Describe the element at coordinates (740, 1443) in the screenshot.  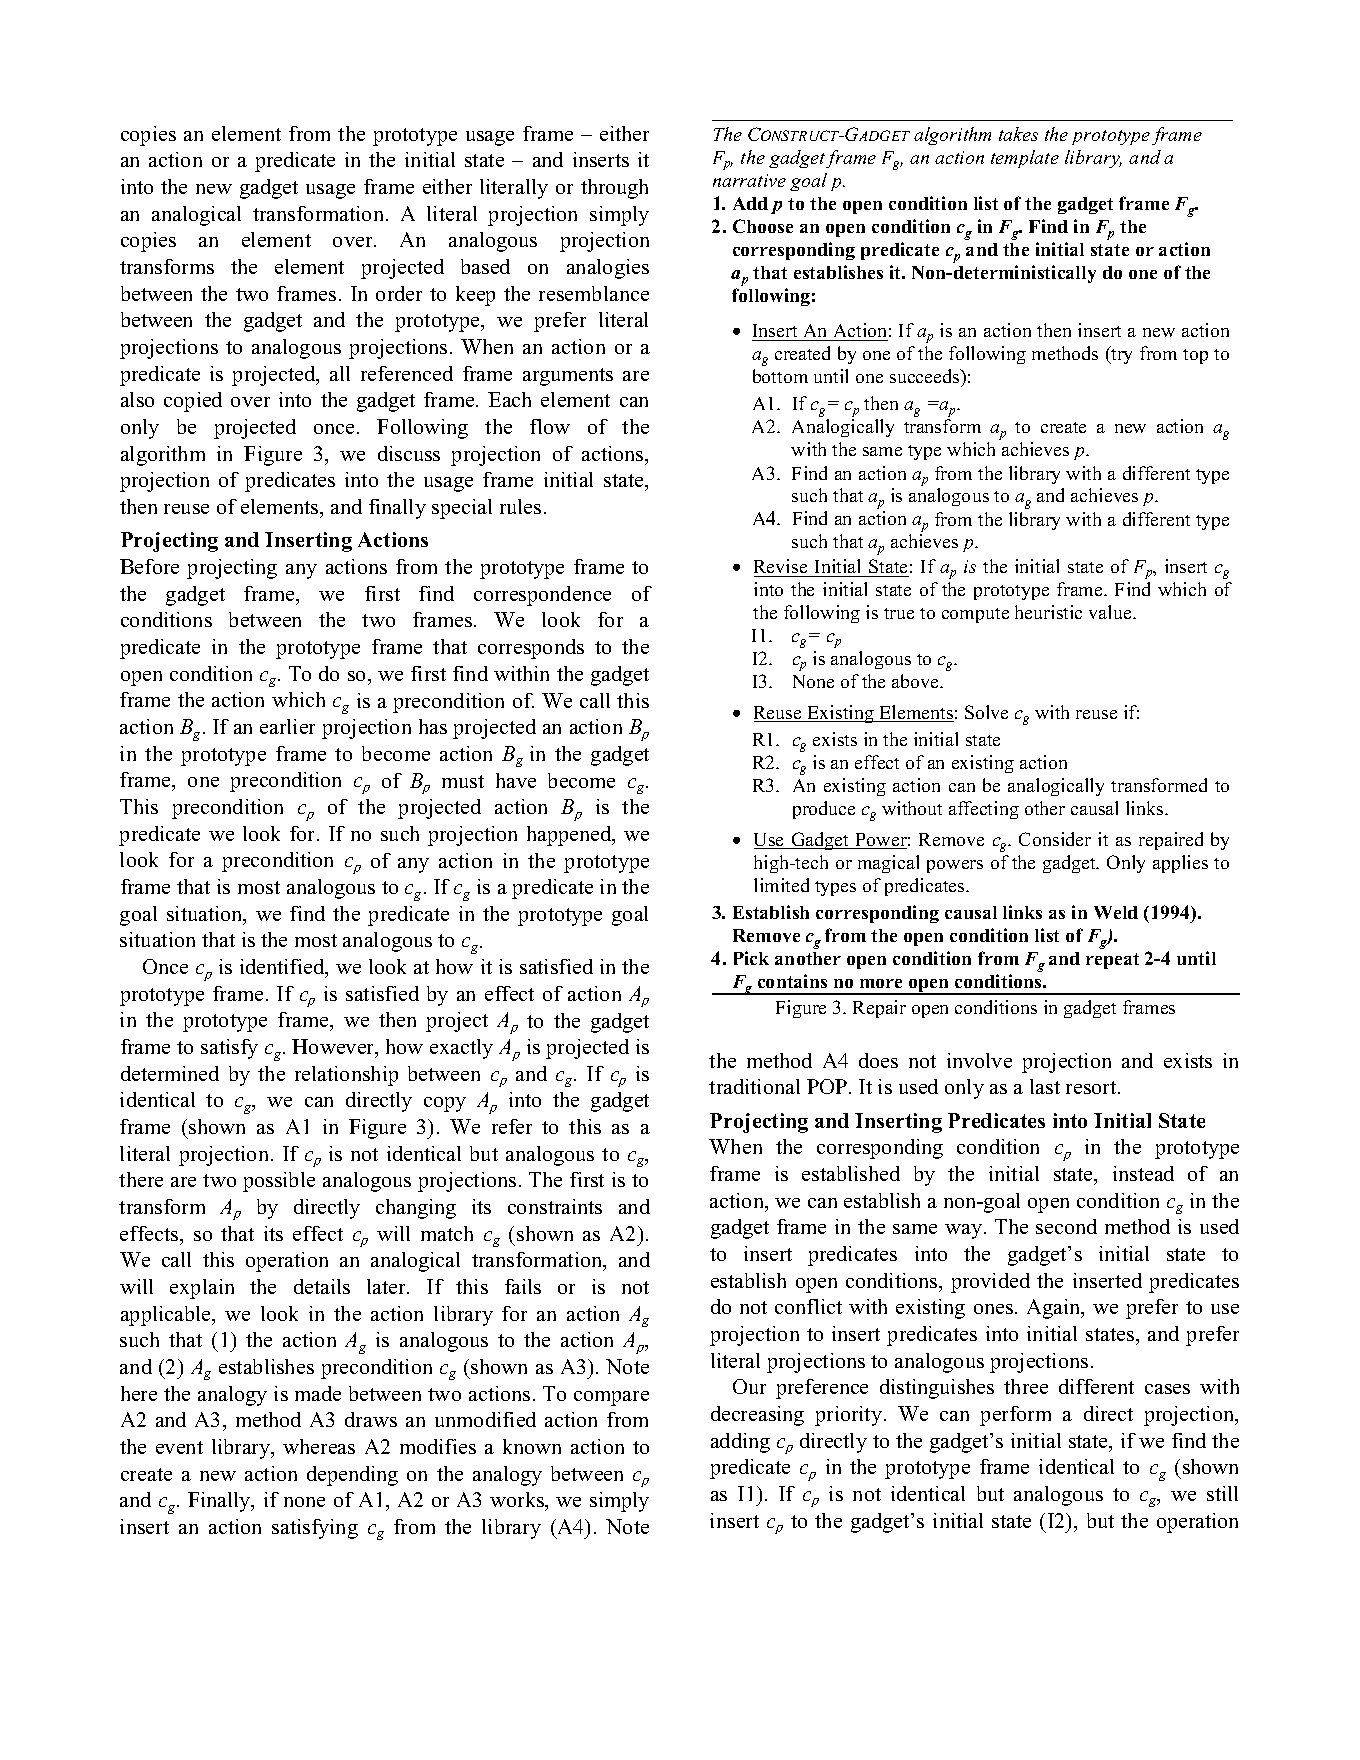
I see `adding` at that location.
